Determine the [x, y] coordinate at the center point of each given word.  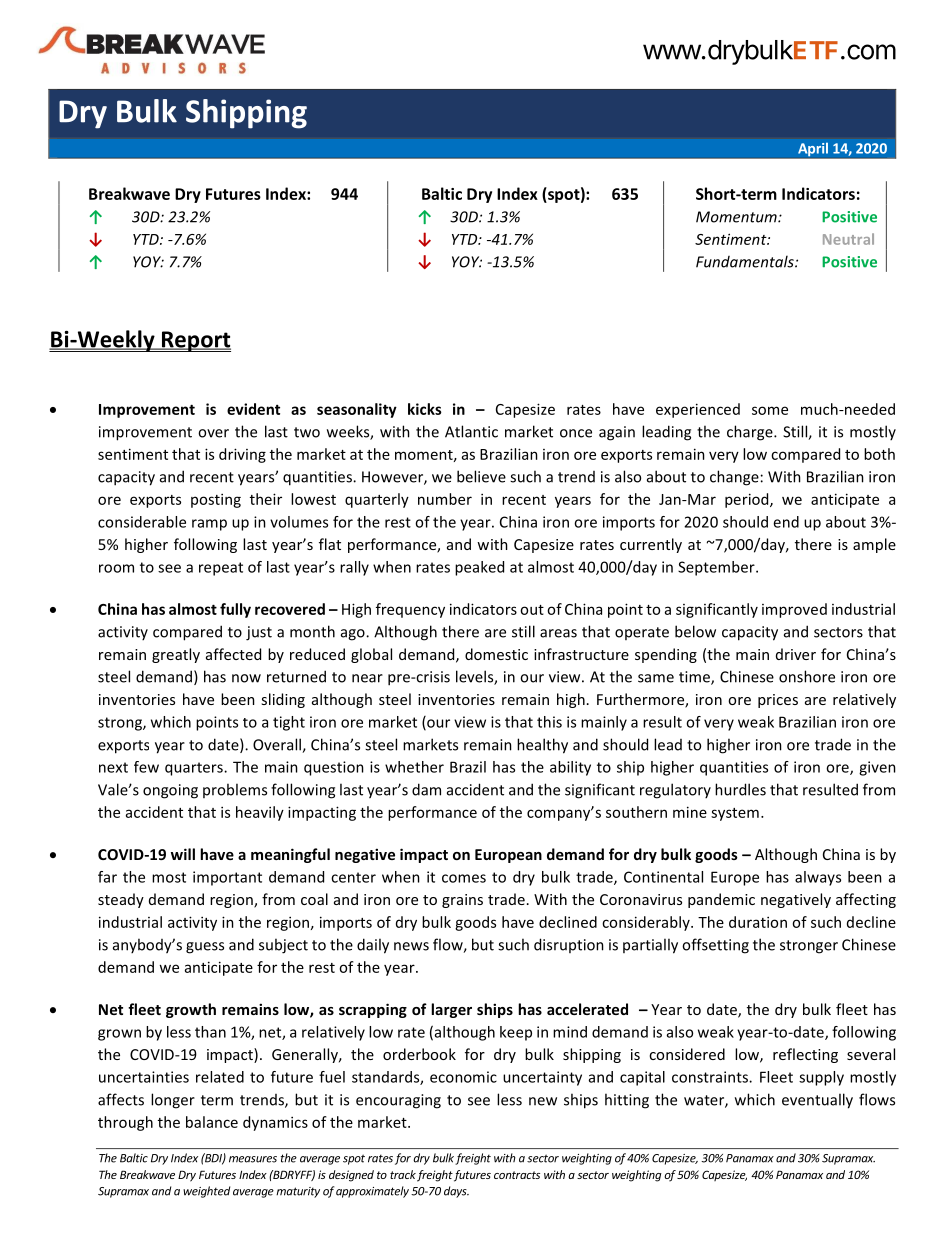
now [246, 678]
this [549, 722]
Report [195, 341]
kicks [425, 409]
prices [778, 701]
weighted [206, 1192]
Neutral [848, 239]
